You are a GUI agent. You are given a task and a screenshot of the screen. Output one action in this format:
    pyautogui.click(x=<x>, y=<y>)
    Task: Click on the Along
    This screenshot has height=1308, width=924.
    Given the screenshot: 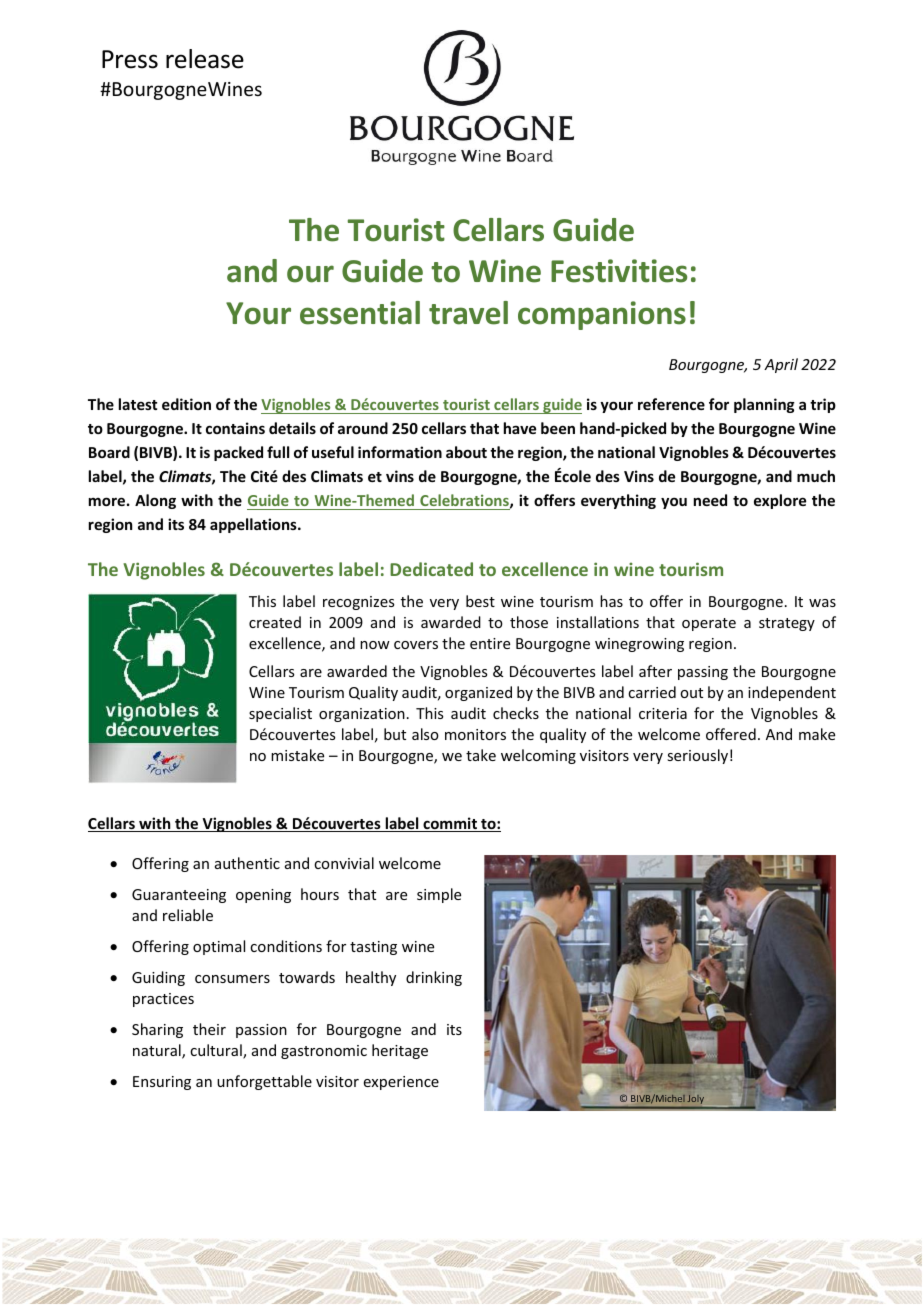 What is the action you would take?
    pyautogui.click(x=155, y=501)
